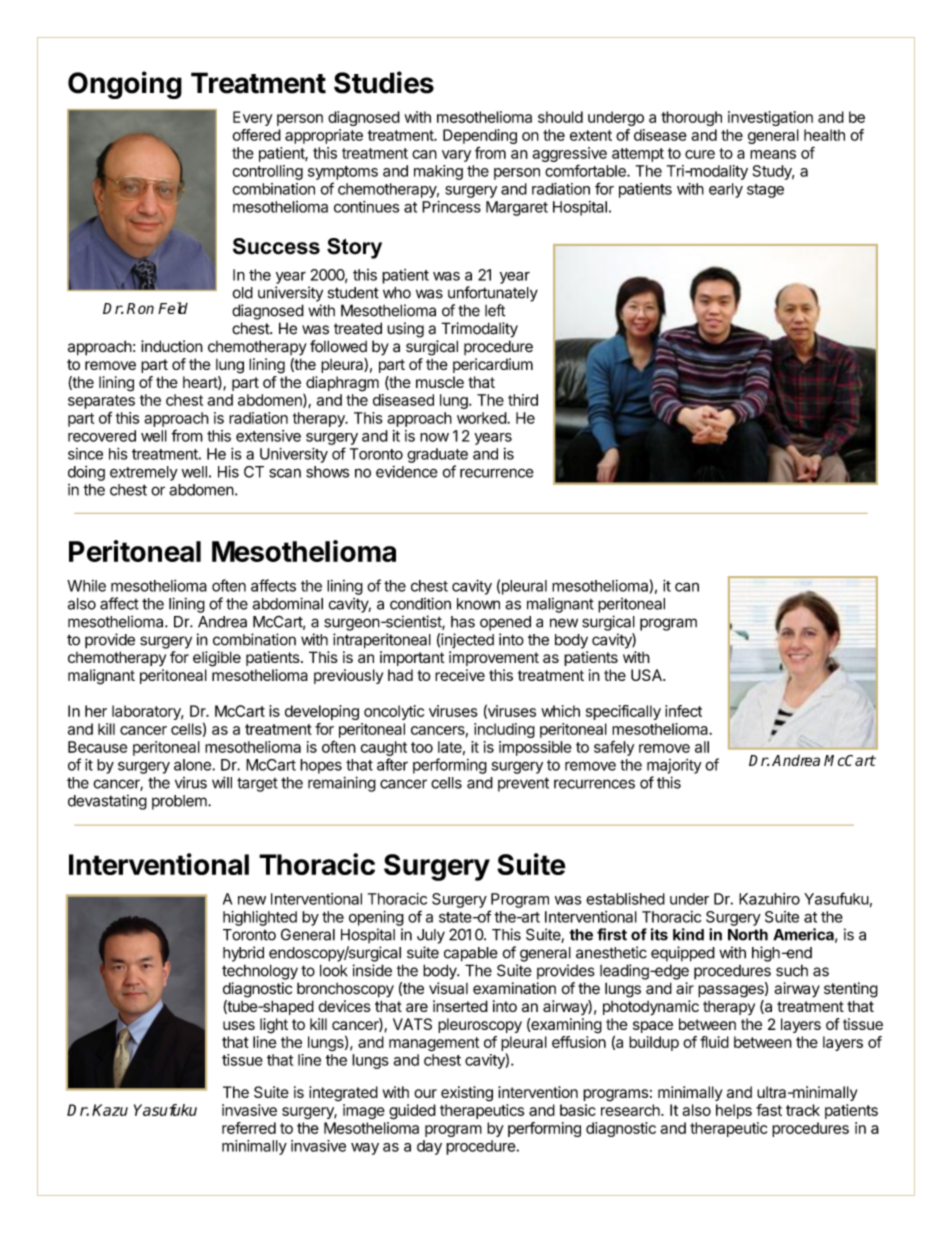 The width and height of the screenshot is (952, 1233). I want to click on fast, so click(769, 1110).
